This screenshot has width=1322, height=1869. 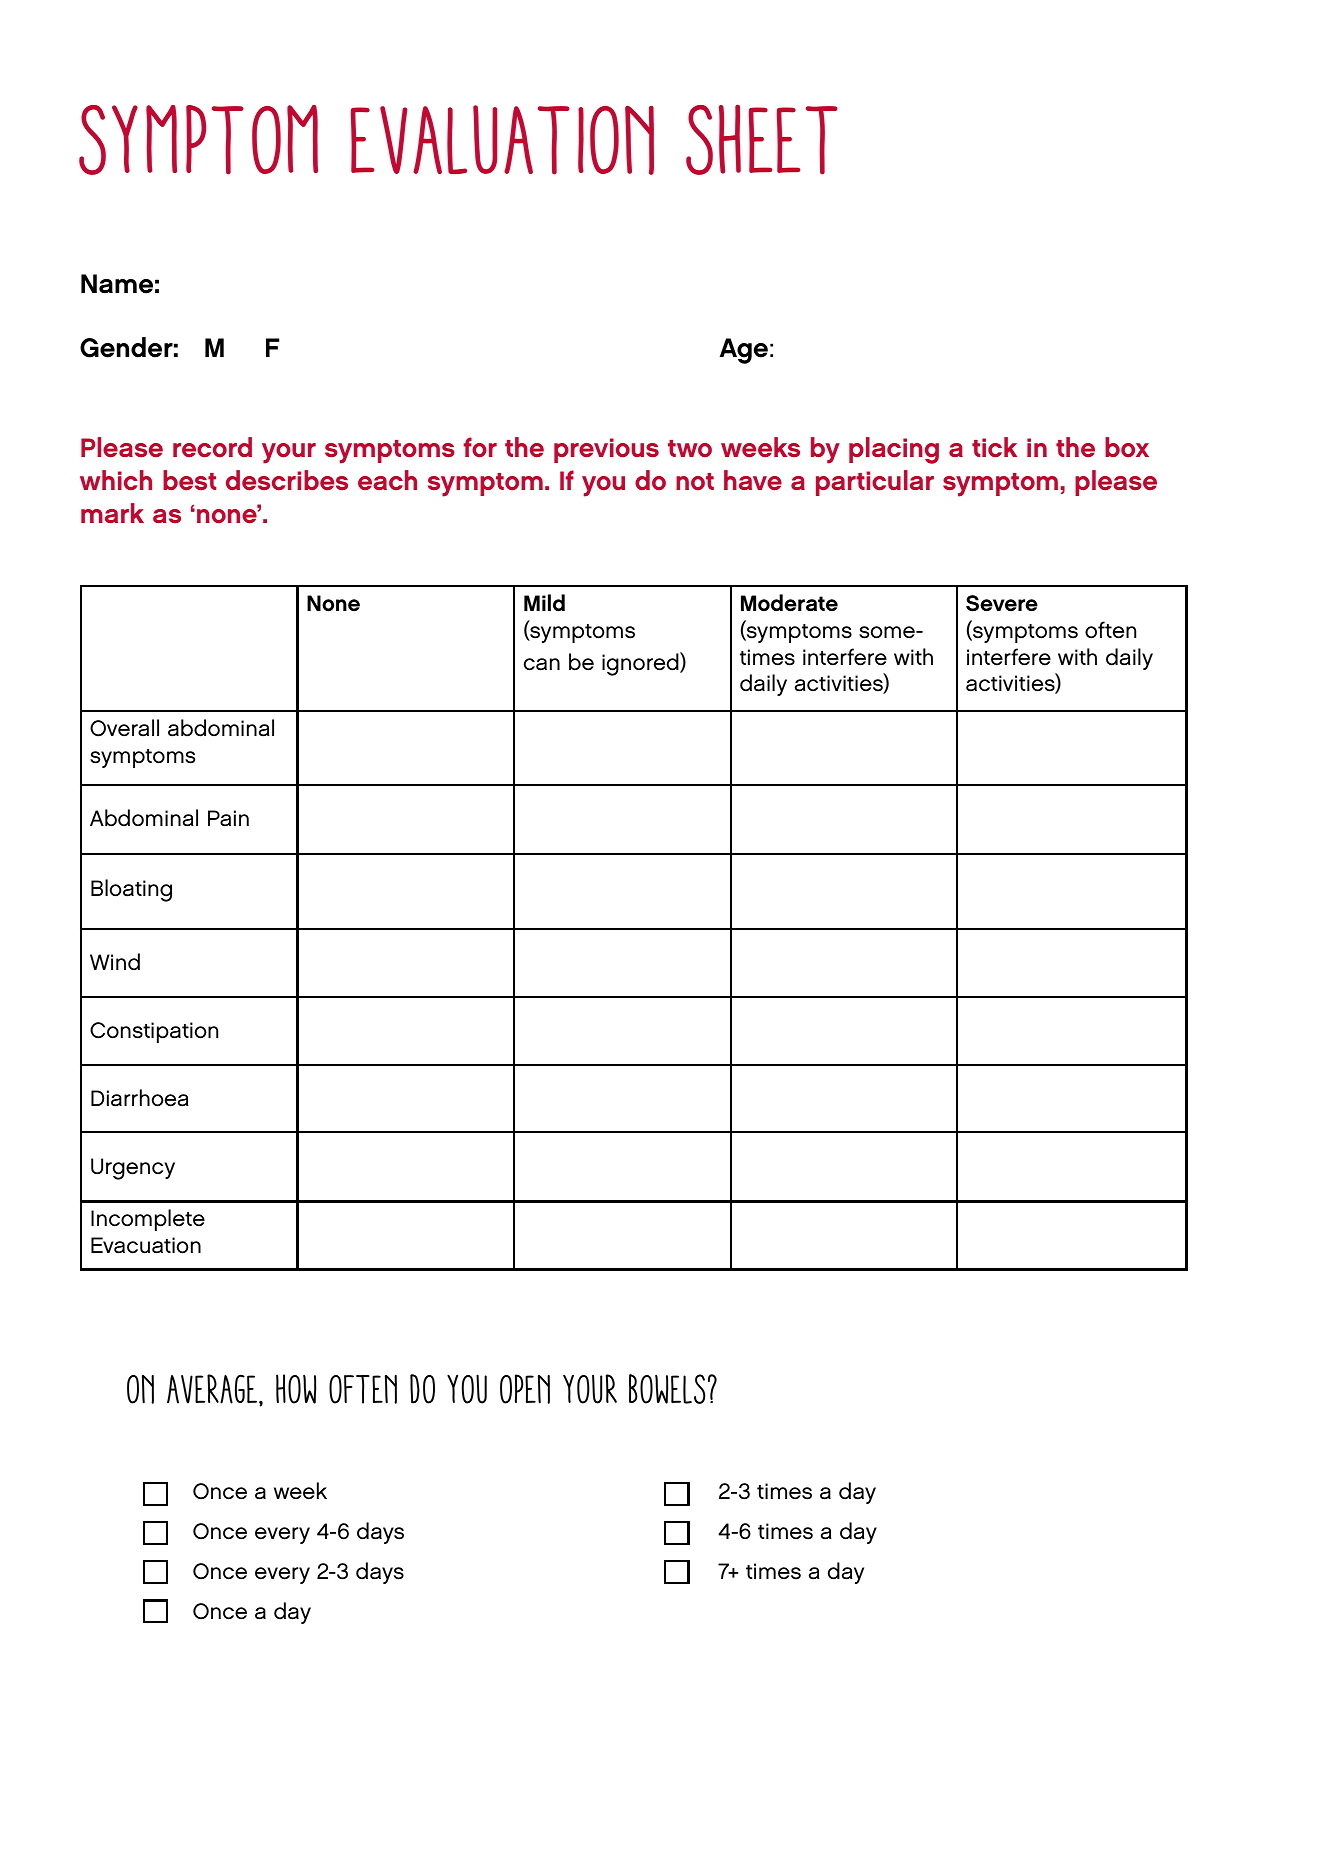 What do you see at coordinates (502, 140) in the screenshot?
I see `Evaluation` at bounding box center [502, 140].
